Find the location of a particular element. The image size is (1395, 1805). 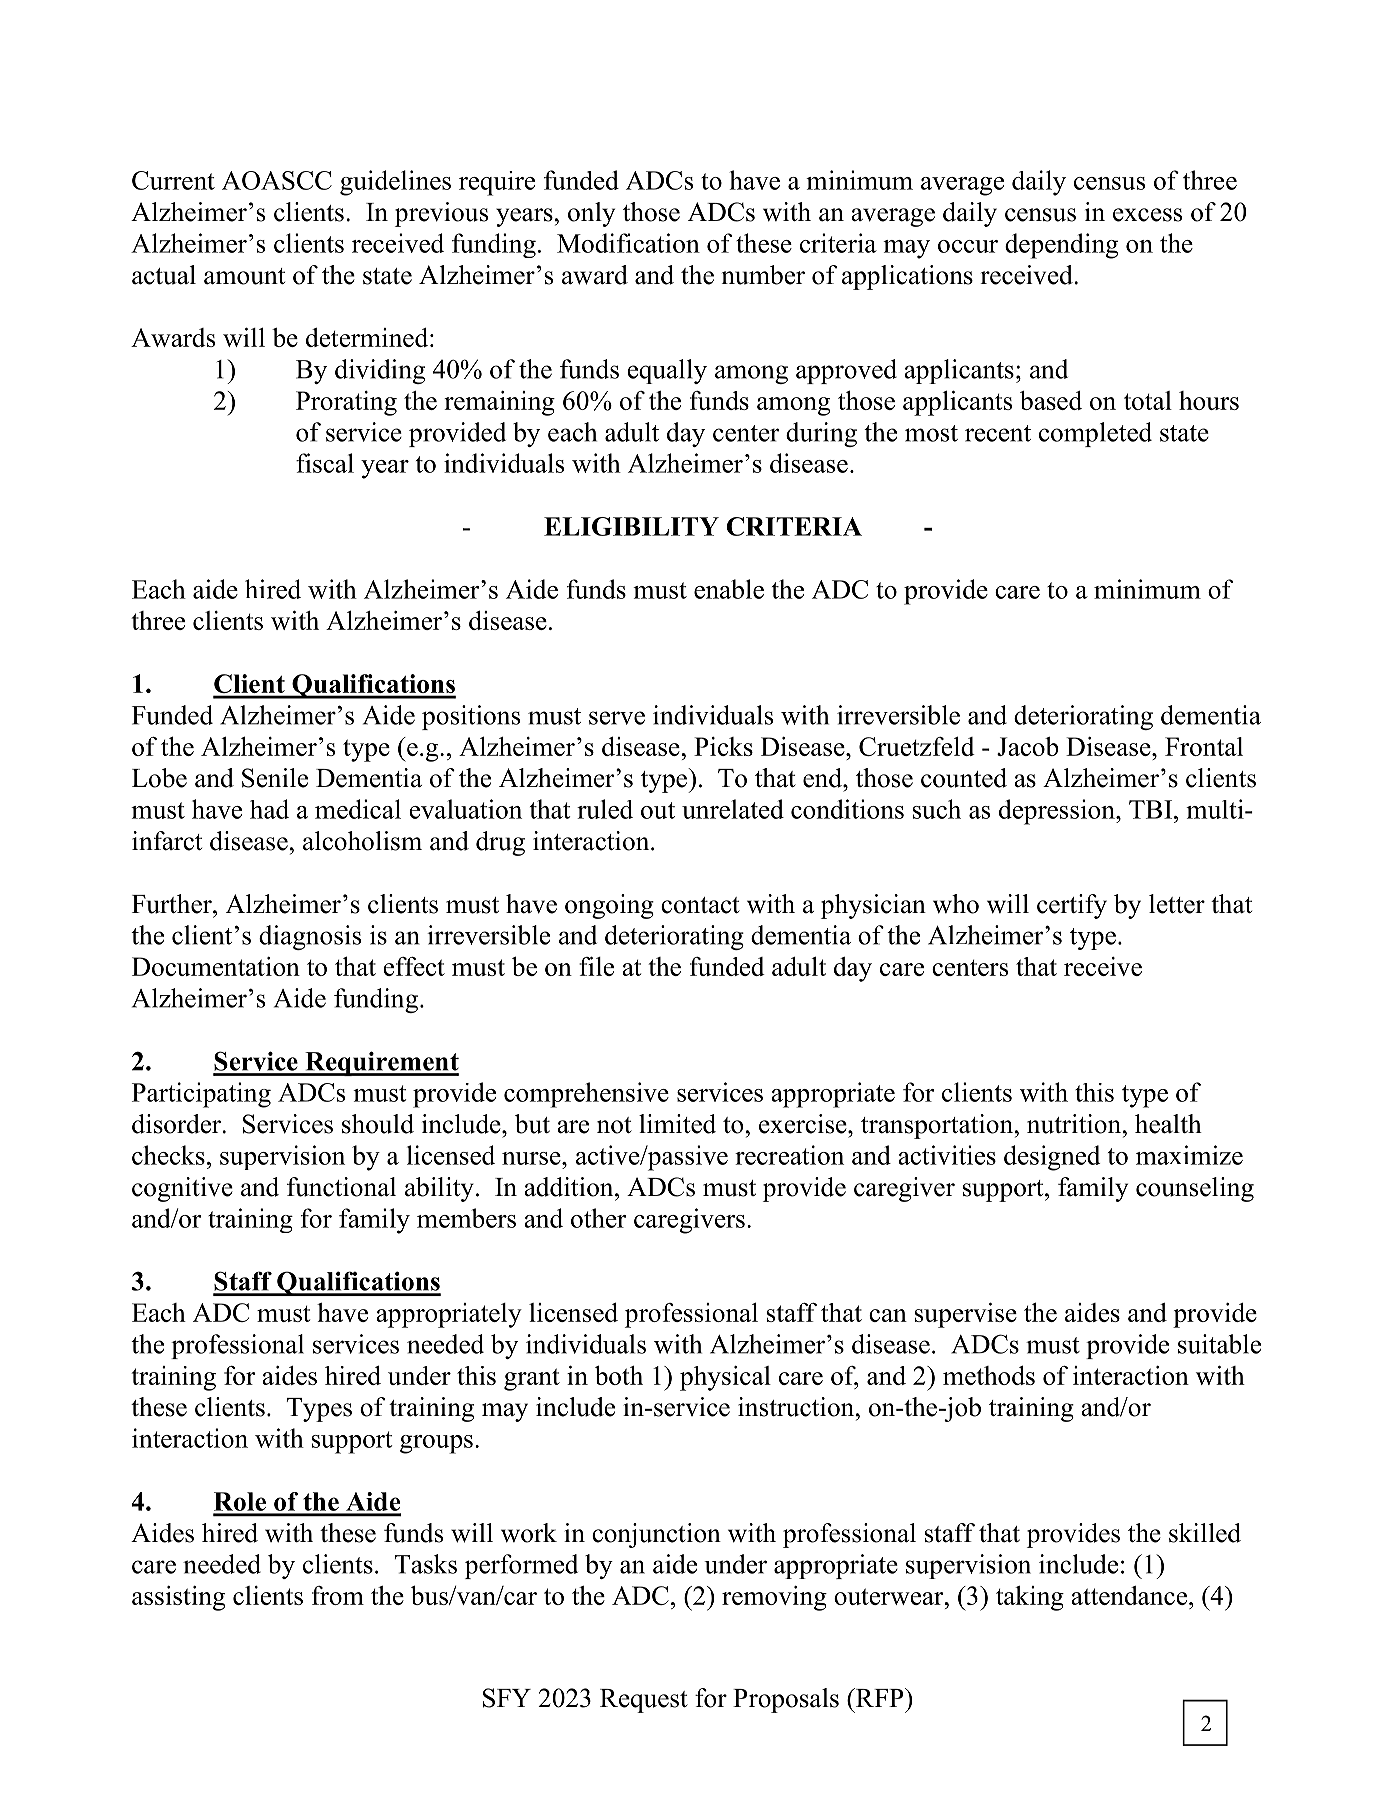

physical is located at coordinates (725, 1378).
